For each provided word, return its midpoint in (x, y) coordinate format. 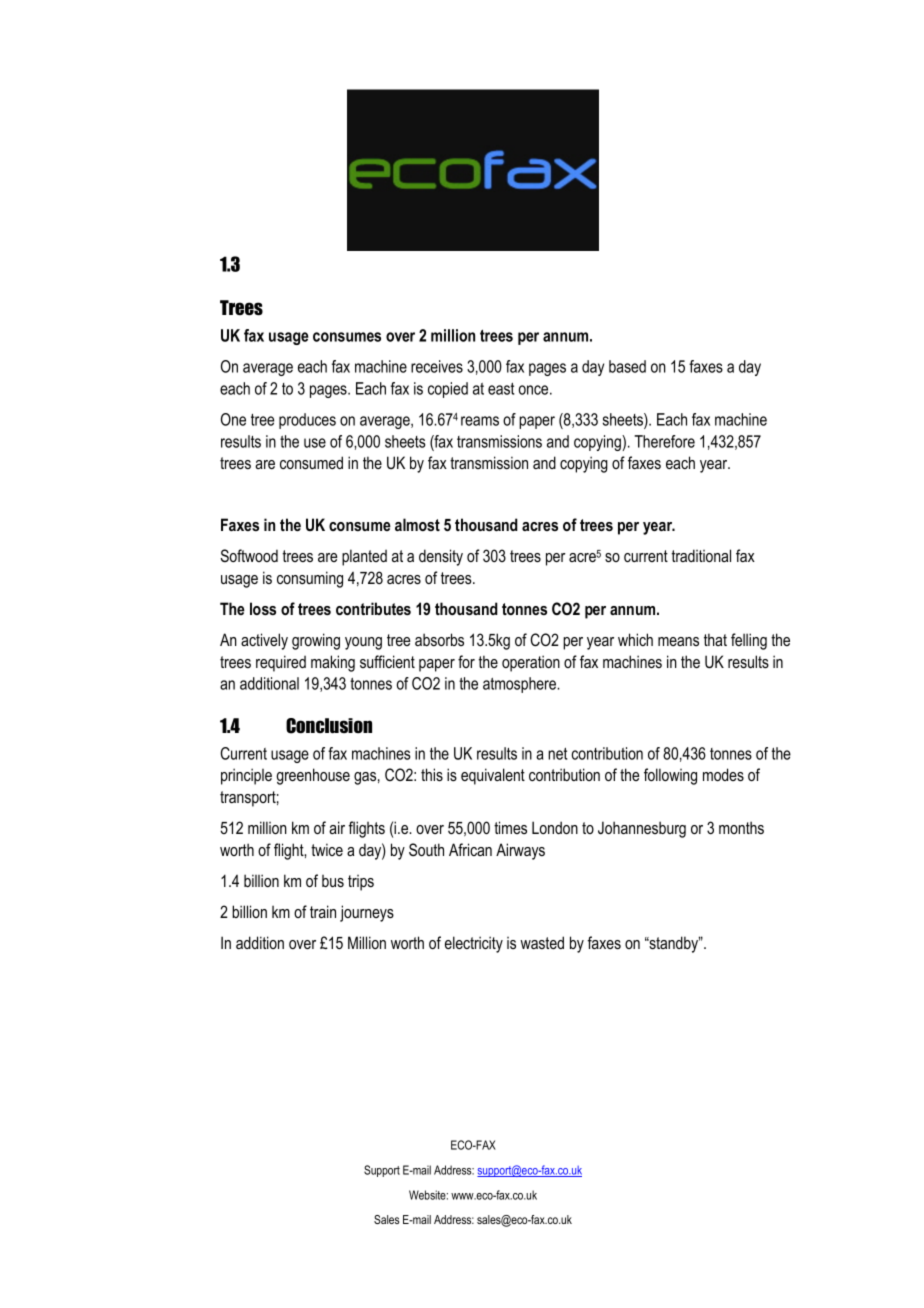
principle (246, 776)
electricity (474, 944)
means (678, 641)
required (281, 663)
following (670, 776)
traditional (701, 555)
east (501, 389)
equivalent (493, 776)
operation (531, 663)
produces (307, 421)
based (627, 366)
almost (417, 524)
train (323, 911)
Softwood (249, 555)
